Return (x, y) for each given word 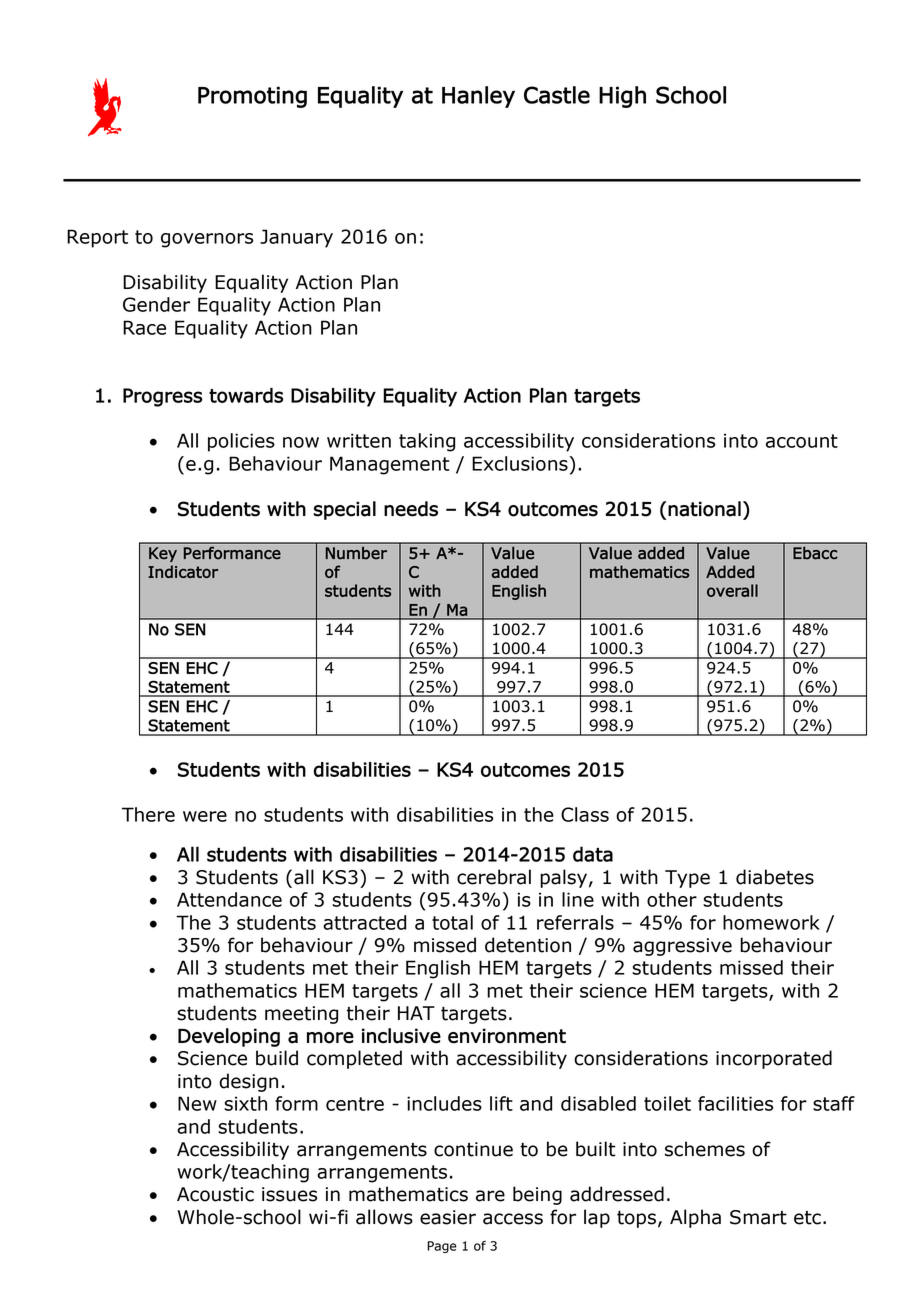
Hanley (478, 97)
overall (732, 590)
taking (427, 442)
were (205, 816)
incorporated (774, 1059)
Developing (229, 1037)
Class (585, 814)
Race (144, 327)
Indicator (183, 571)
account (802, 441)
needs (411, 509)
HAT (416, 1013)
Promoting (252, 97)
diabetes (775, 877)
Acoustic (215, 1194)
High (622, 97)
